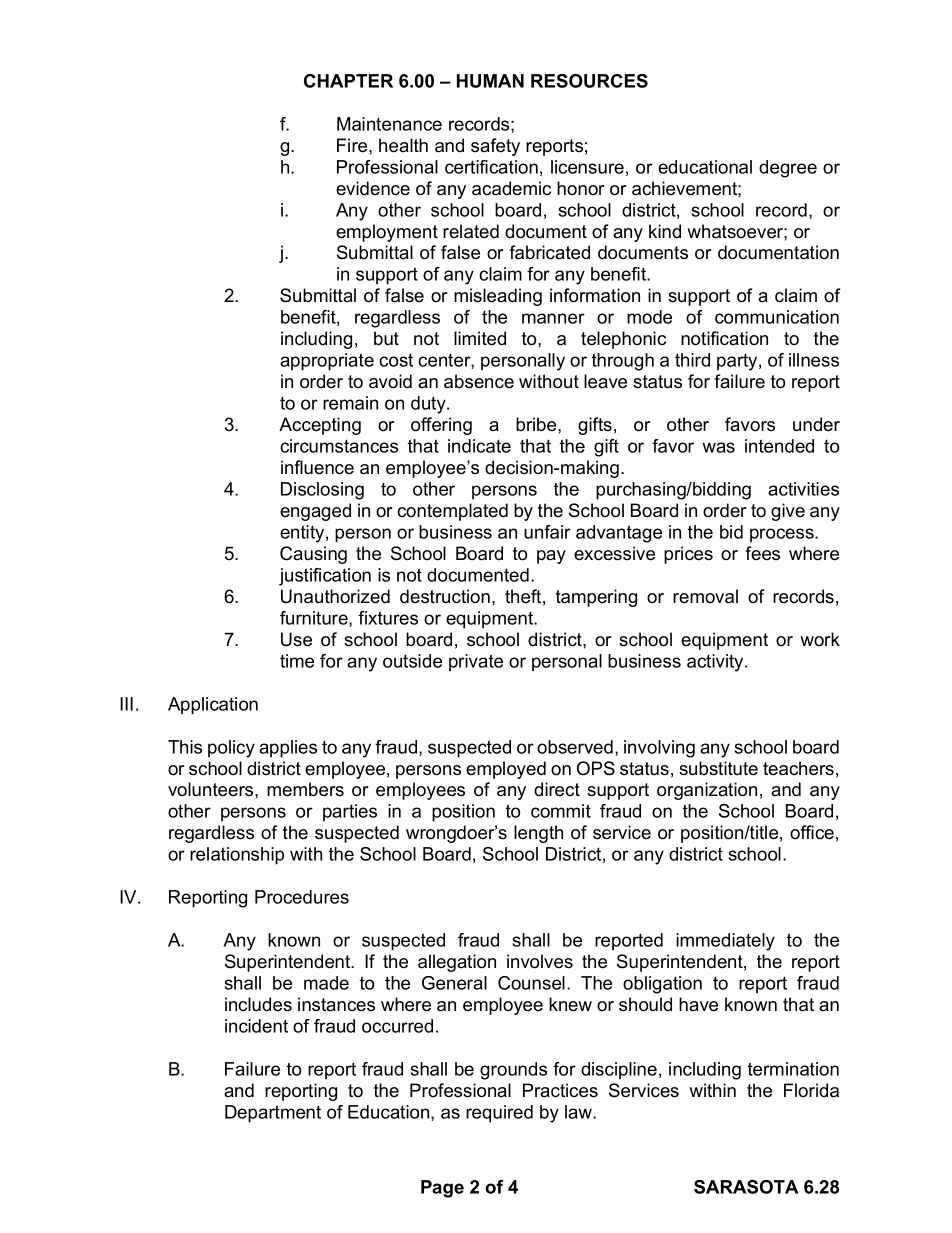 This document has width=952, height=1233. I want to click on HUMAN, so click(490, 81).
